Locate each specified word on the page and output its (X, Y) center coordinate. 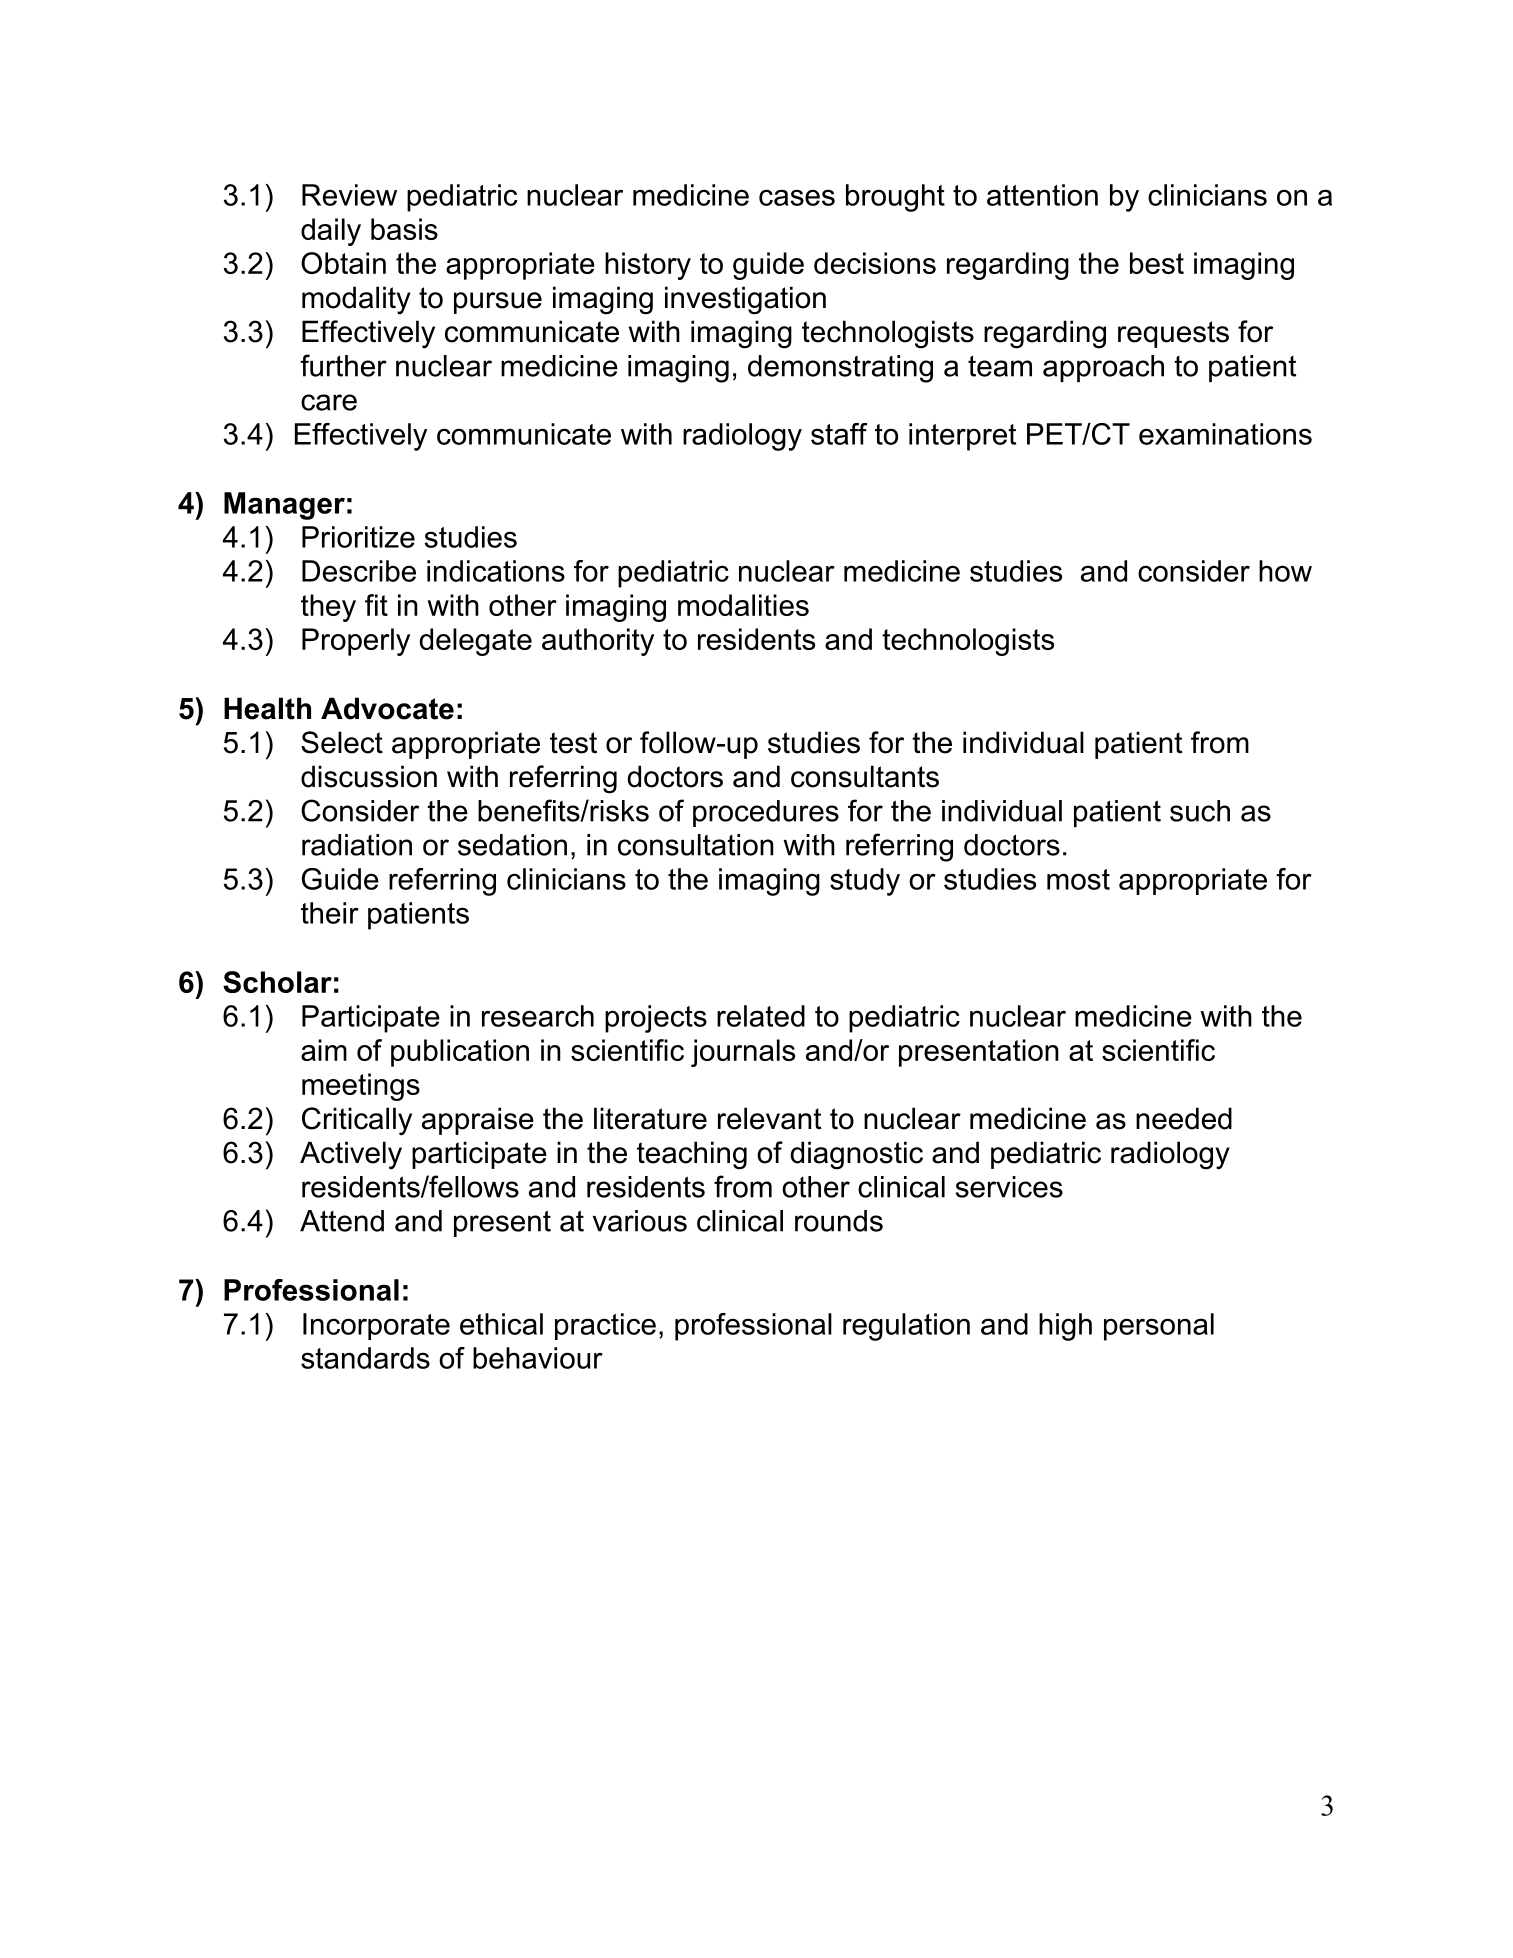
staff (839, 434)
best (1157, 263)
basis (404, 229)
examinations (1225, 434)
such (1200, 811)
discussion (369, 776)
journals (743, 1053)
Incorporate (376, 1326)
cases (797, 197)
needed (1184, 1118)
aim (324, 1050)
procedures (766, 813)
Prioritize (358, 537)
